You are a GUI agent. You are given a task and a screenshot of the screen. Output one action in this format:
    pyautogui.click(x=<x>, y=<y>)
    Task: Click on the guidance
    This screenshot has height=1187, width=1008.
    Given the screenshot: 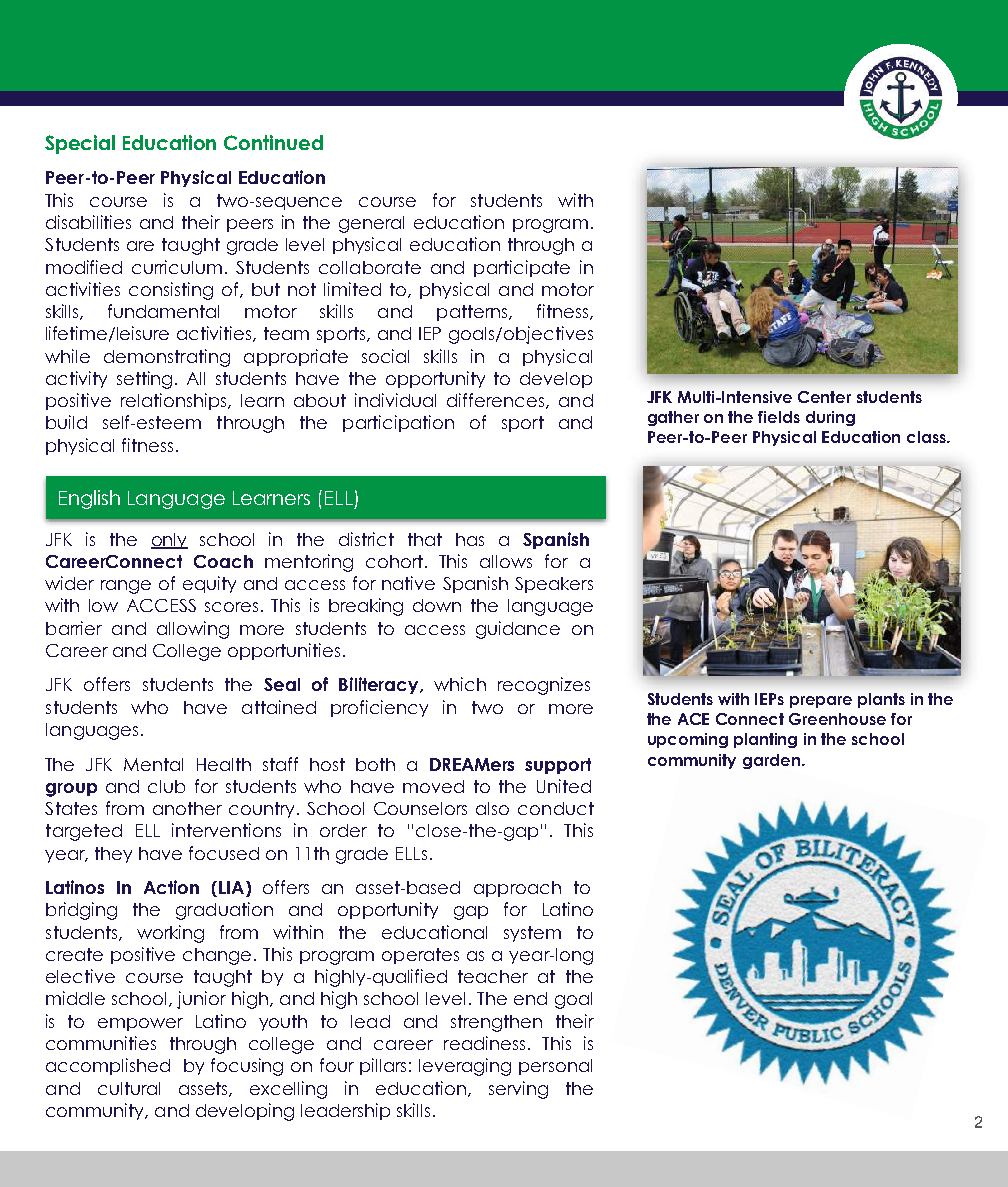 What is the action you would take?
    pyautogui.click(x=518, y=630)
